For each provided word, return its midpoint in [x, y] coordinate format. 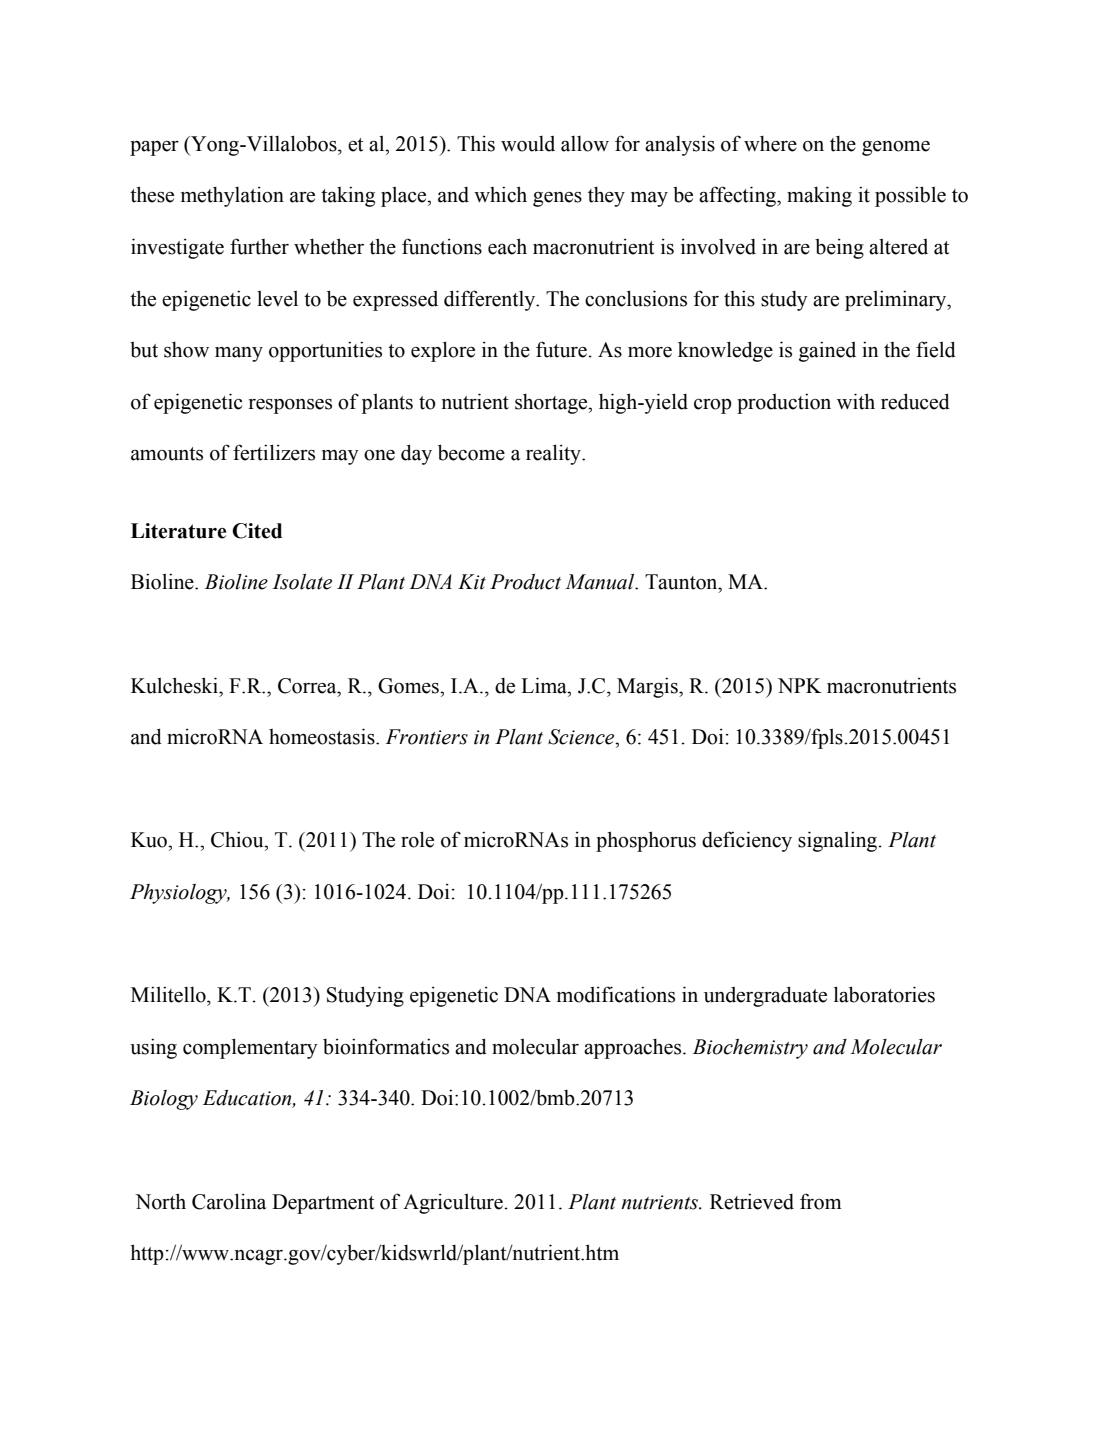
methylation [232, 196]
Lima [545, 685]
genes [557, 199]
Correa [308, 686]
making [819, 196]
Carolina [229, 1201]
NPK [800, 685]
